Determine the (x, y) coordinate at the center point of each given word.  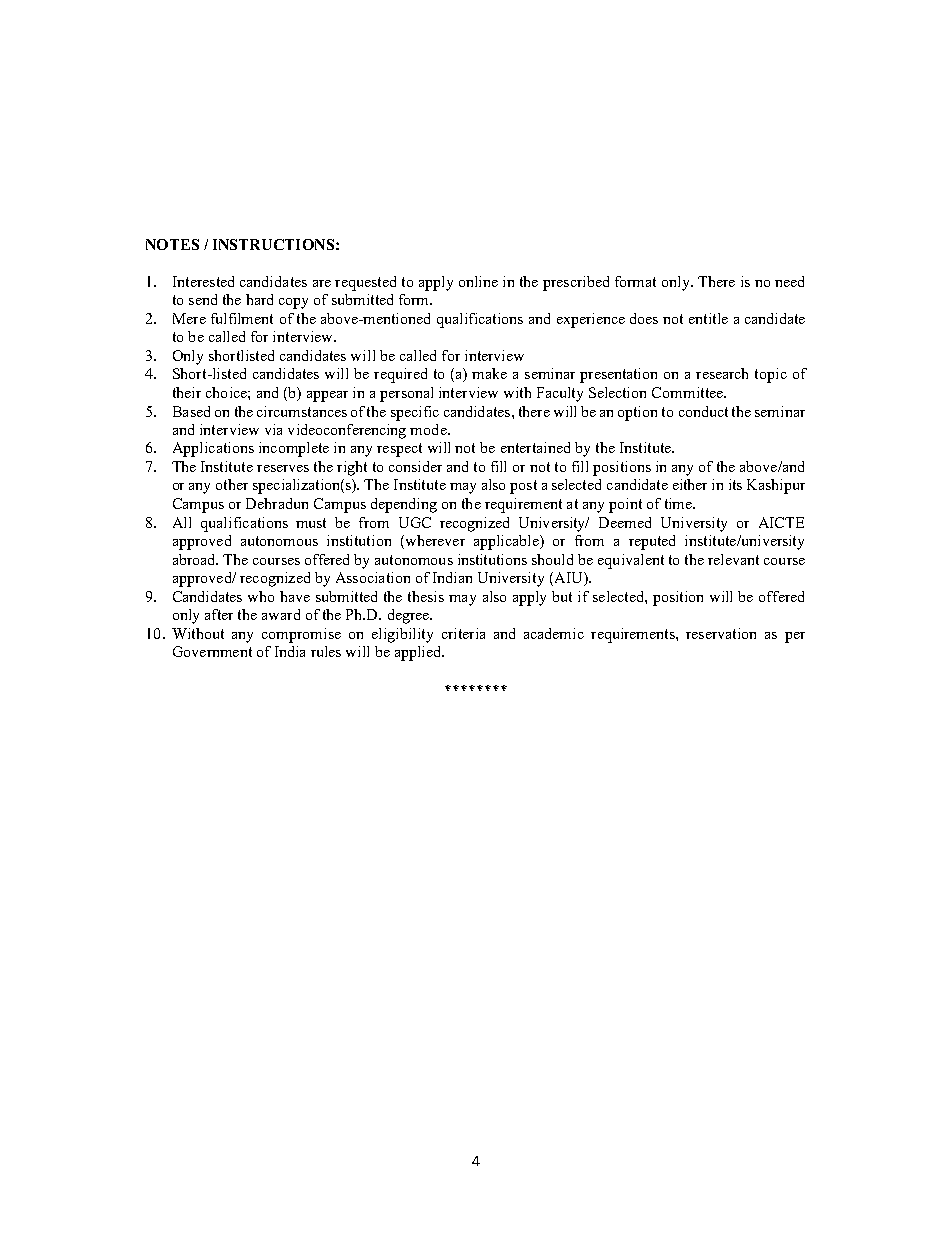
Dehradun (277, 503)
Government (212, 651)
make (489, 373)
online (478, 281)
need (789, 281)
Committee (689, 392)
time (679, 503)
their (187, 392)
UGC (415, 522)
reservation (721, 633)
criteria (463, 633)
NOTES (172, 244)
